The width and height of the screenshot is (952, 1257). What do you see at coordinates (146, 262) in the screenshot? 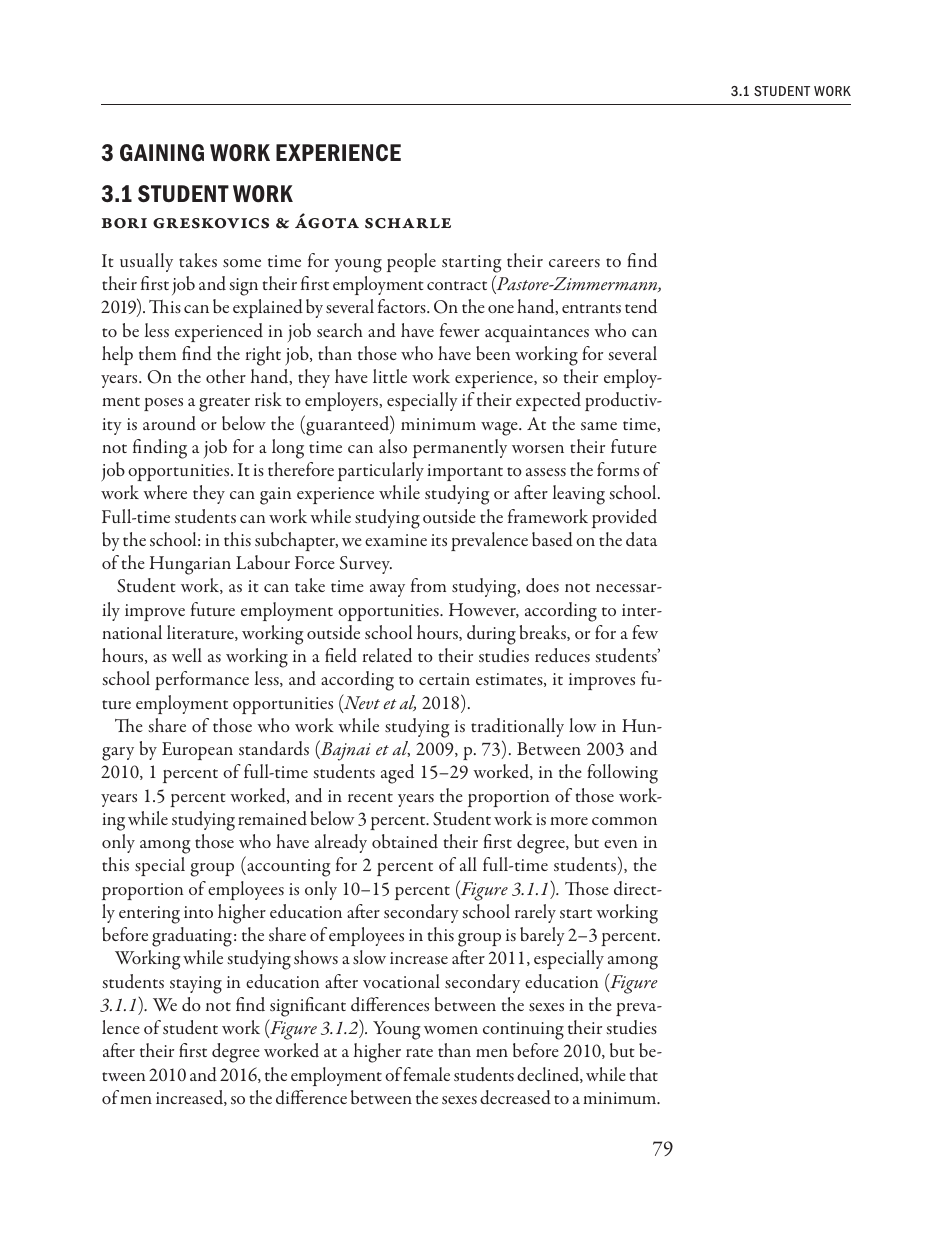
I see `usually` at bounding box center [146, 262].
